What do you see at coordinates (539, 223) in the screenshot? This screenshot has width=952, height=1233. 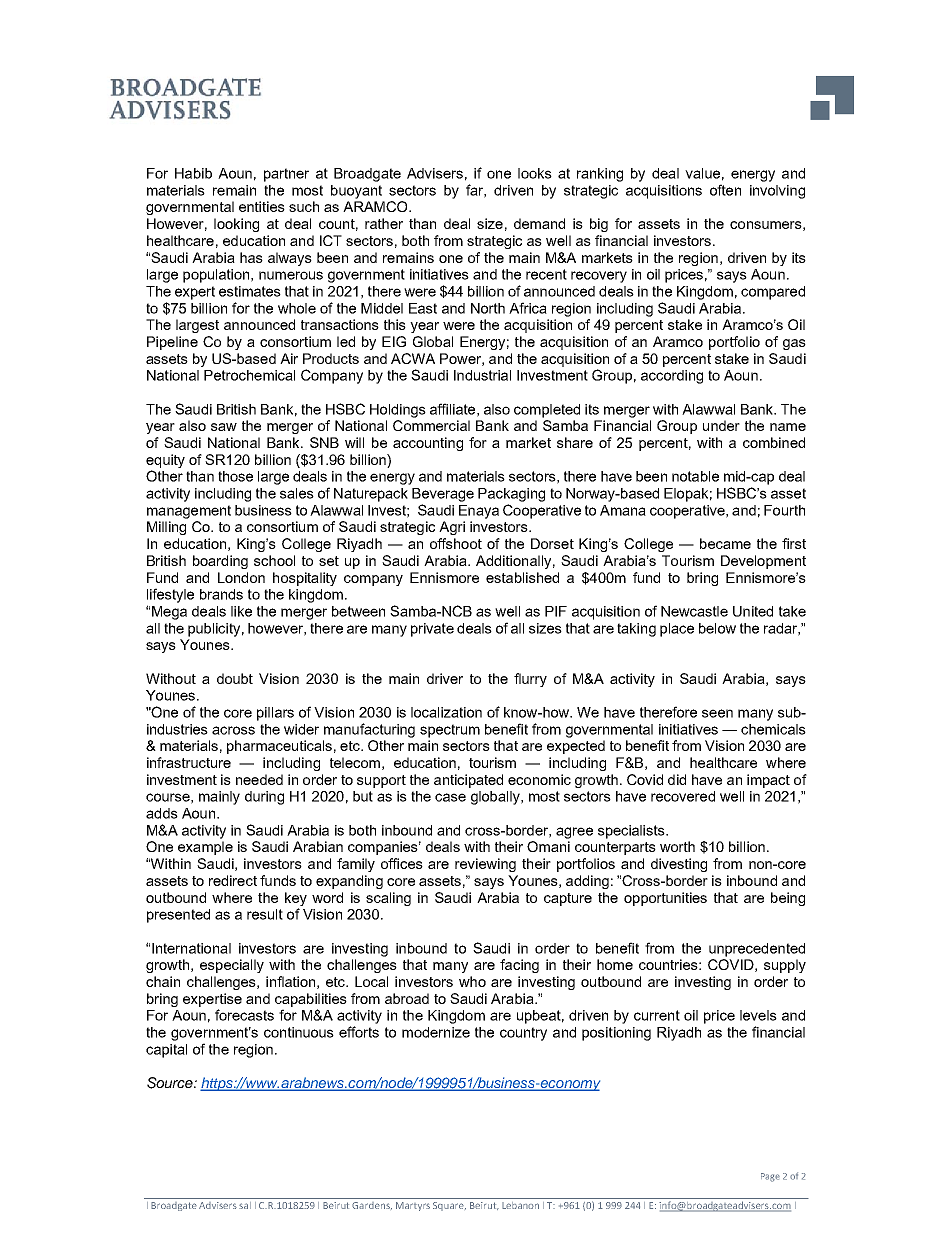 I see `demand` at bounding box center [539, 223].
